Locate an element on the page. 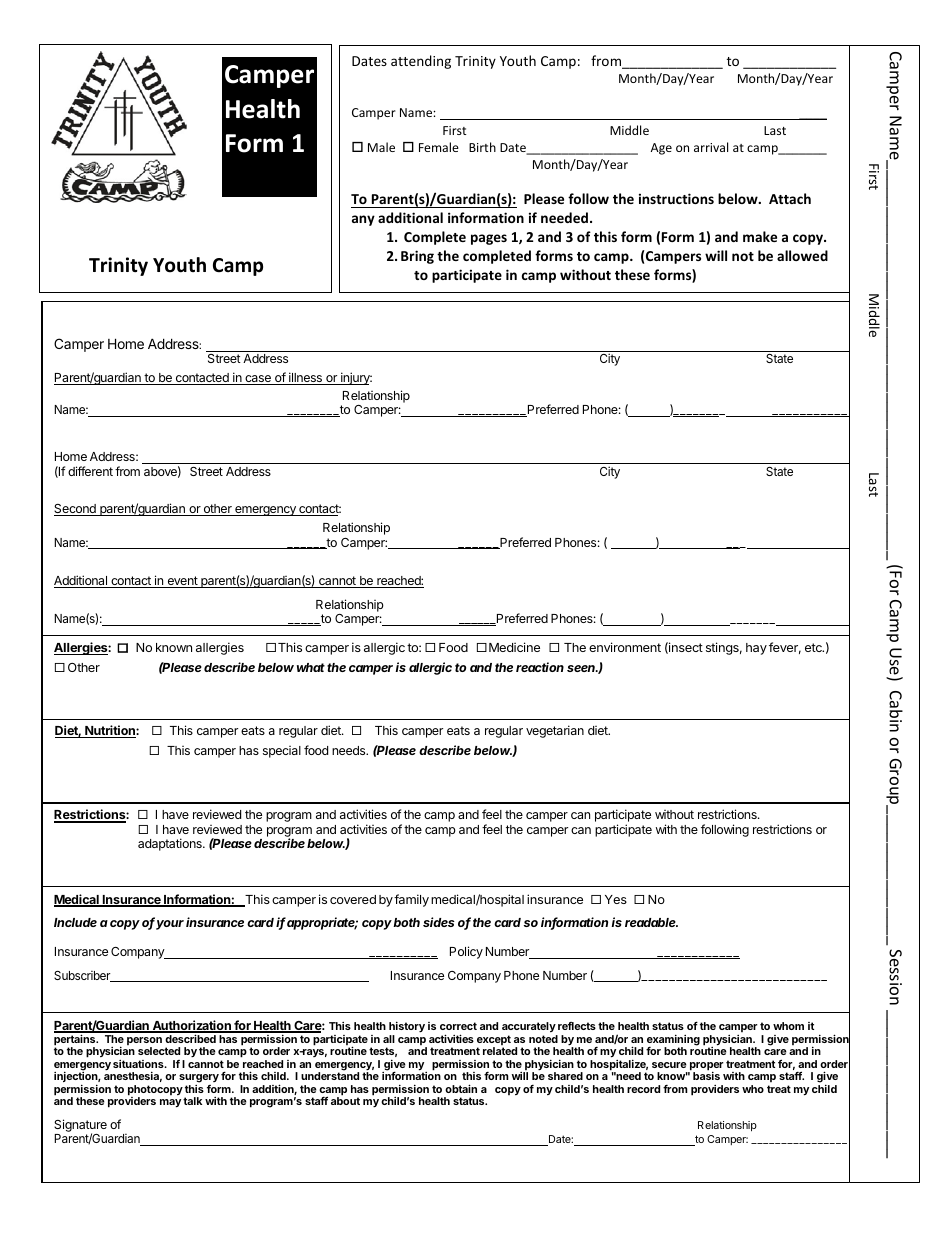  case is located at coordinates (258, 380).
